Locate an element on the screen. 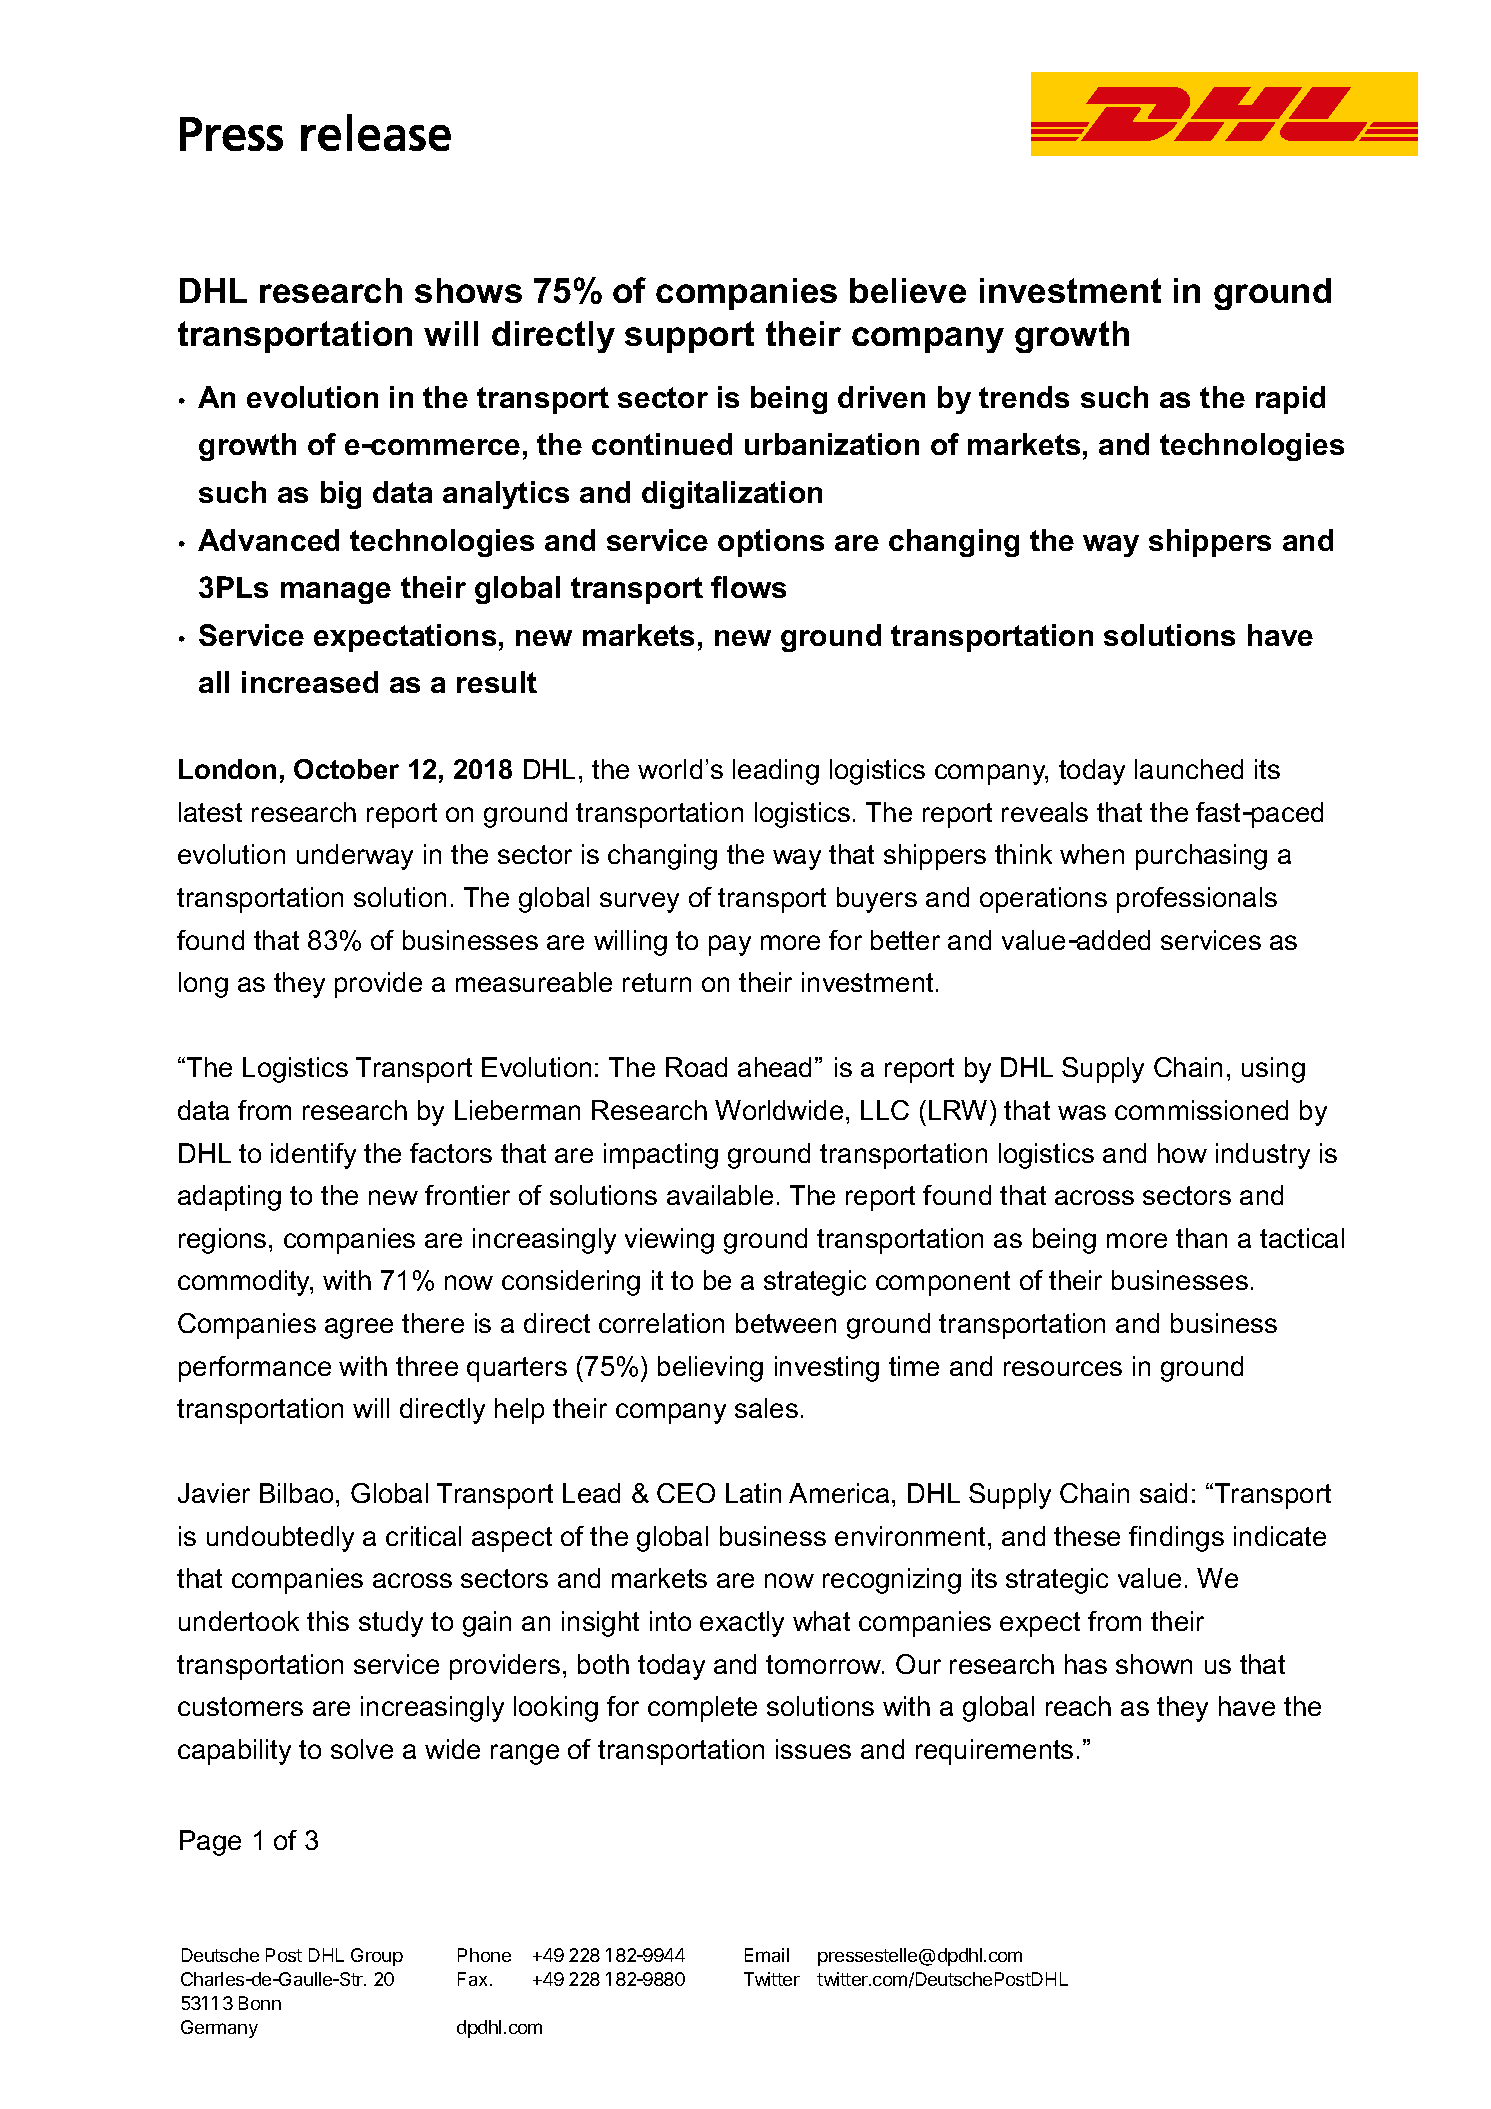  October is located at coordinates (346, 769).
